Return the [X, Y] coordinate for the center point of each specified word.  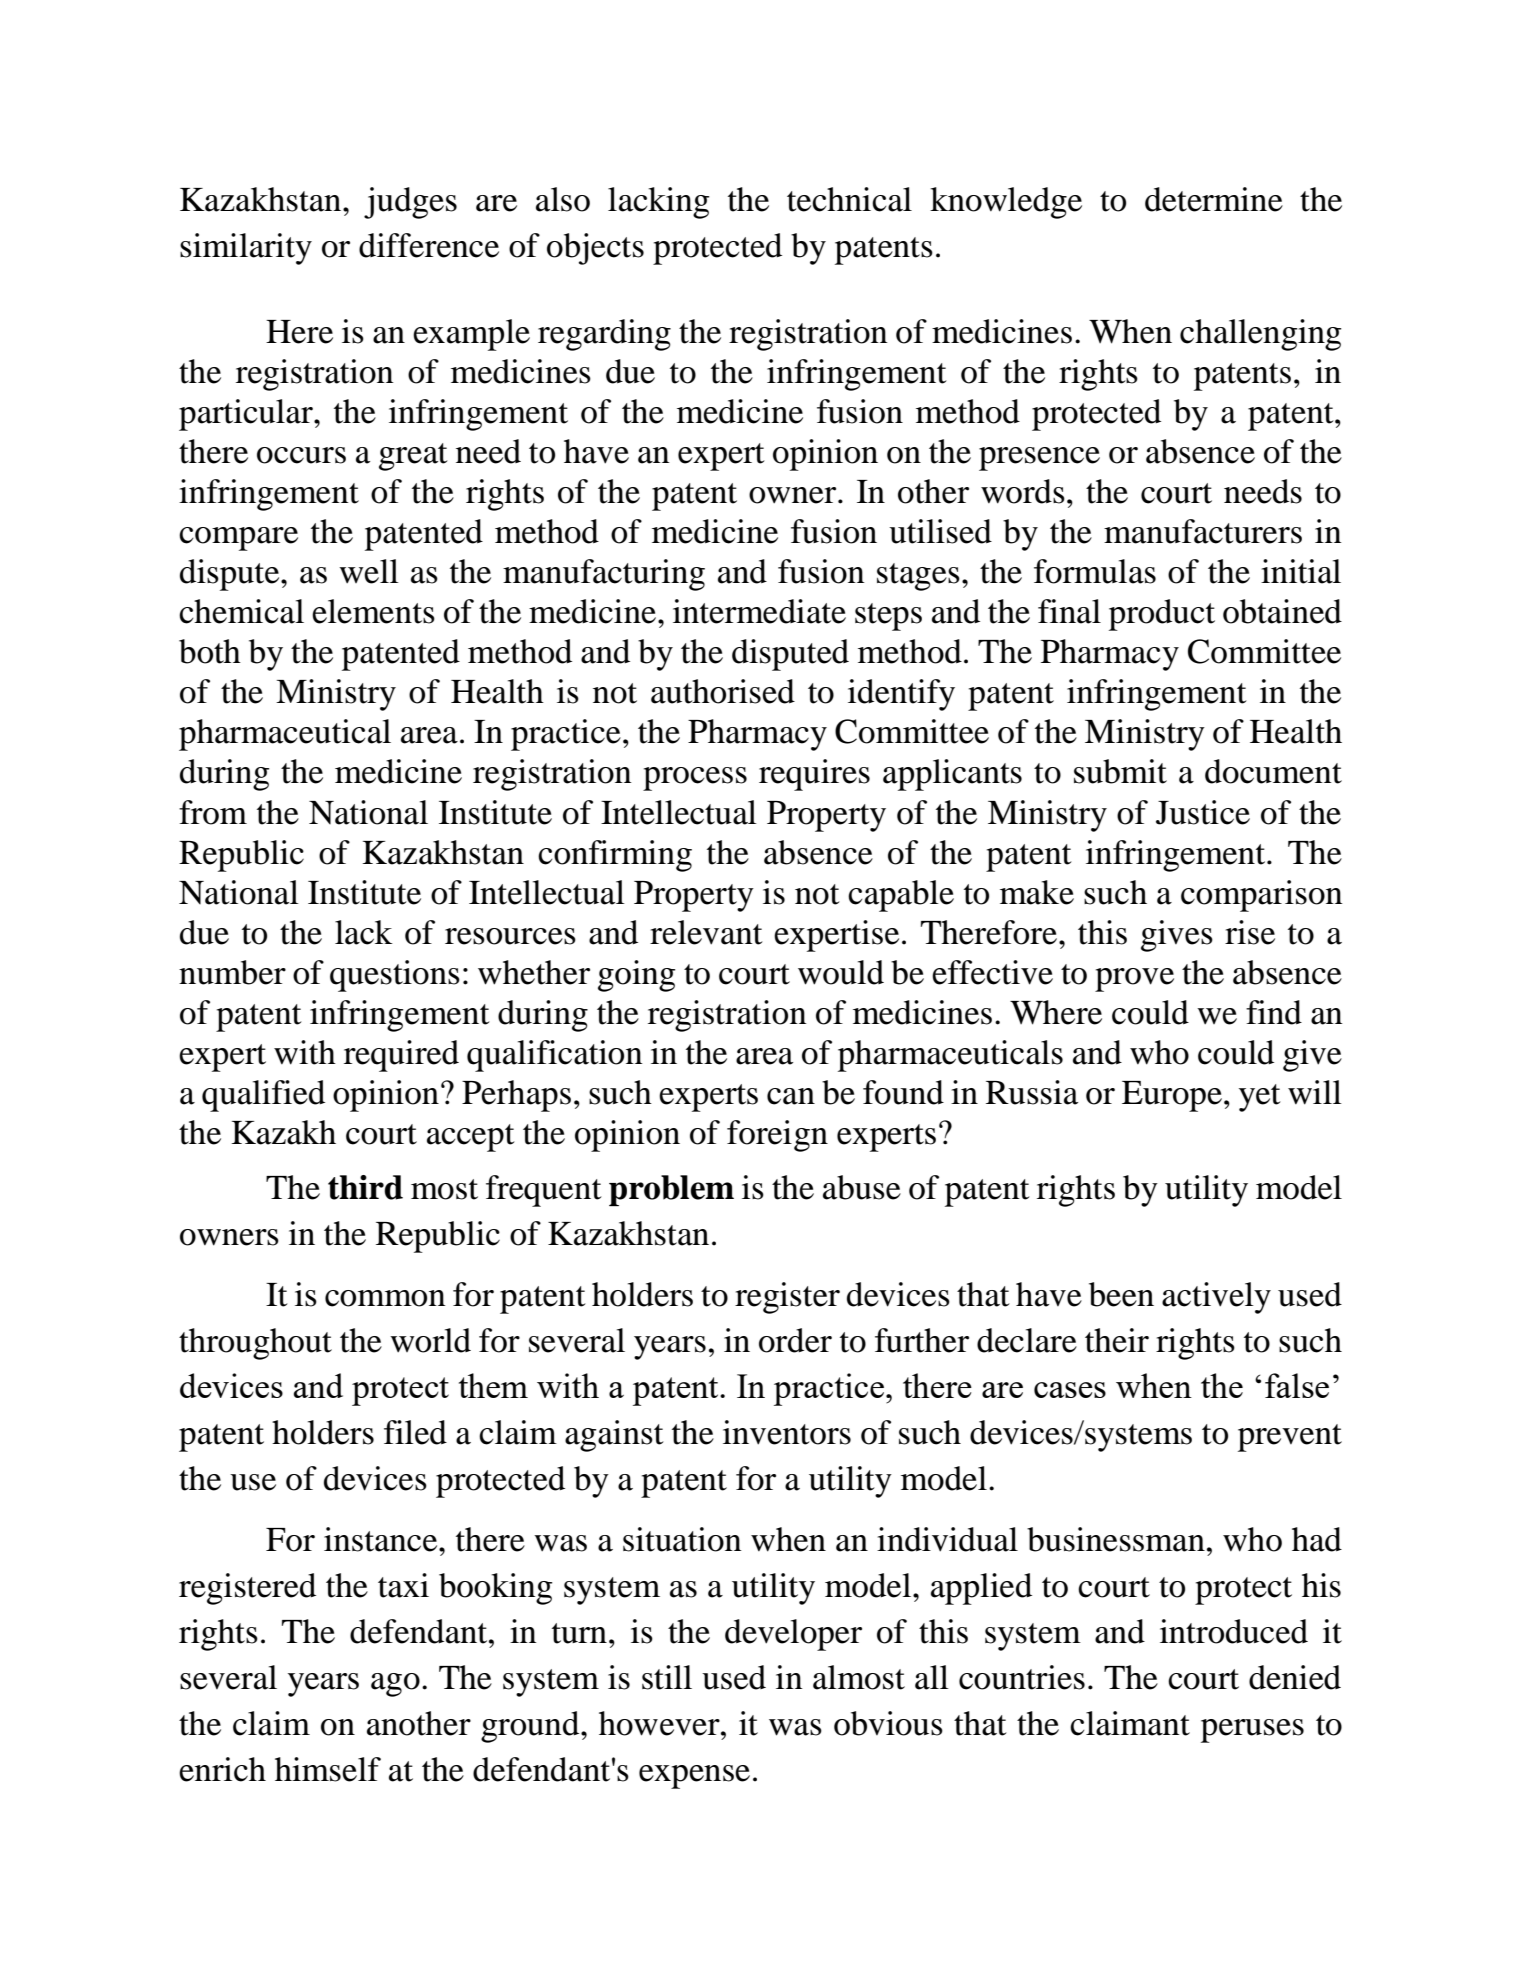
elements [373, 611]
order [795, 1340]
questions [395, 976]
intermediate [759, 611]
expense [694, 1777]
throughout [255, 1344]
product [1162, 615]
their [1117, 1340]
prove [1134, 980]
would [841, 972]
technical [849, 199]
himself [328, 1769]
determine [1214, 199]
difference [429, 245]
